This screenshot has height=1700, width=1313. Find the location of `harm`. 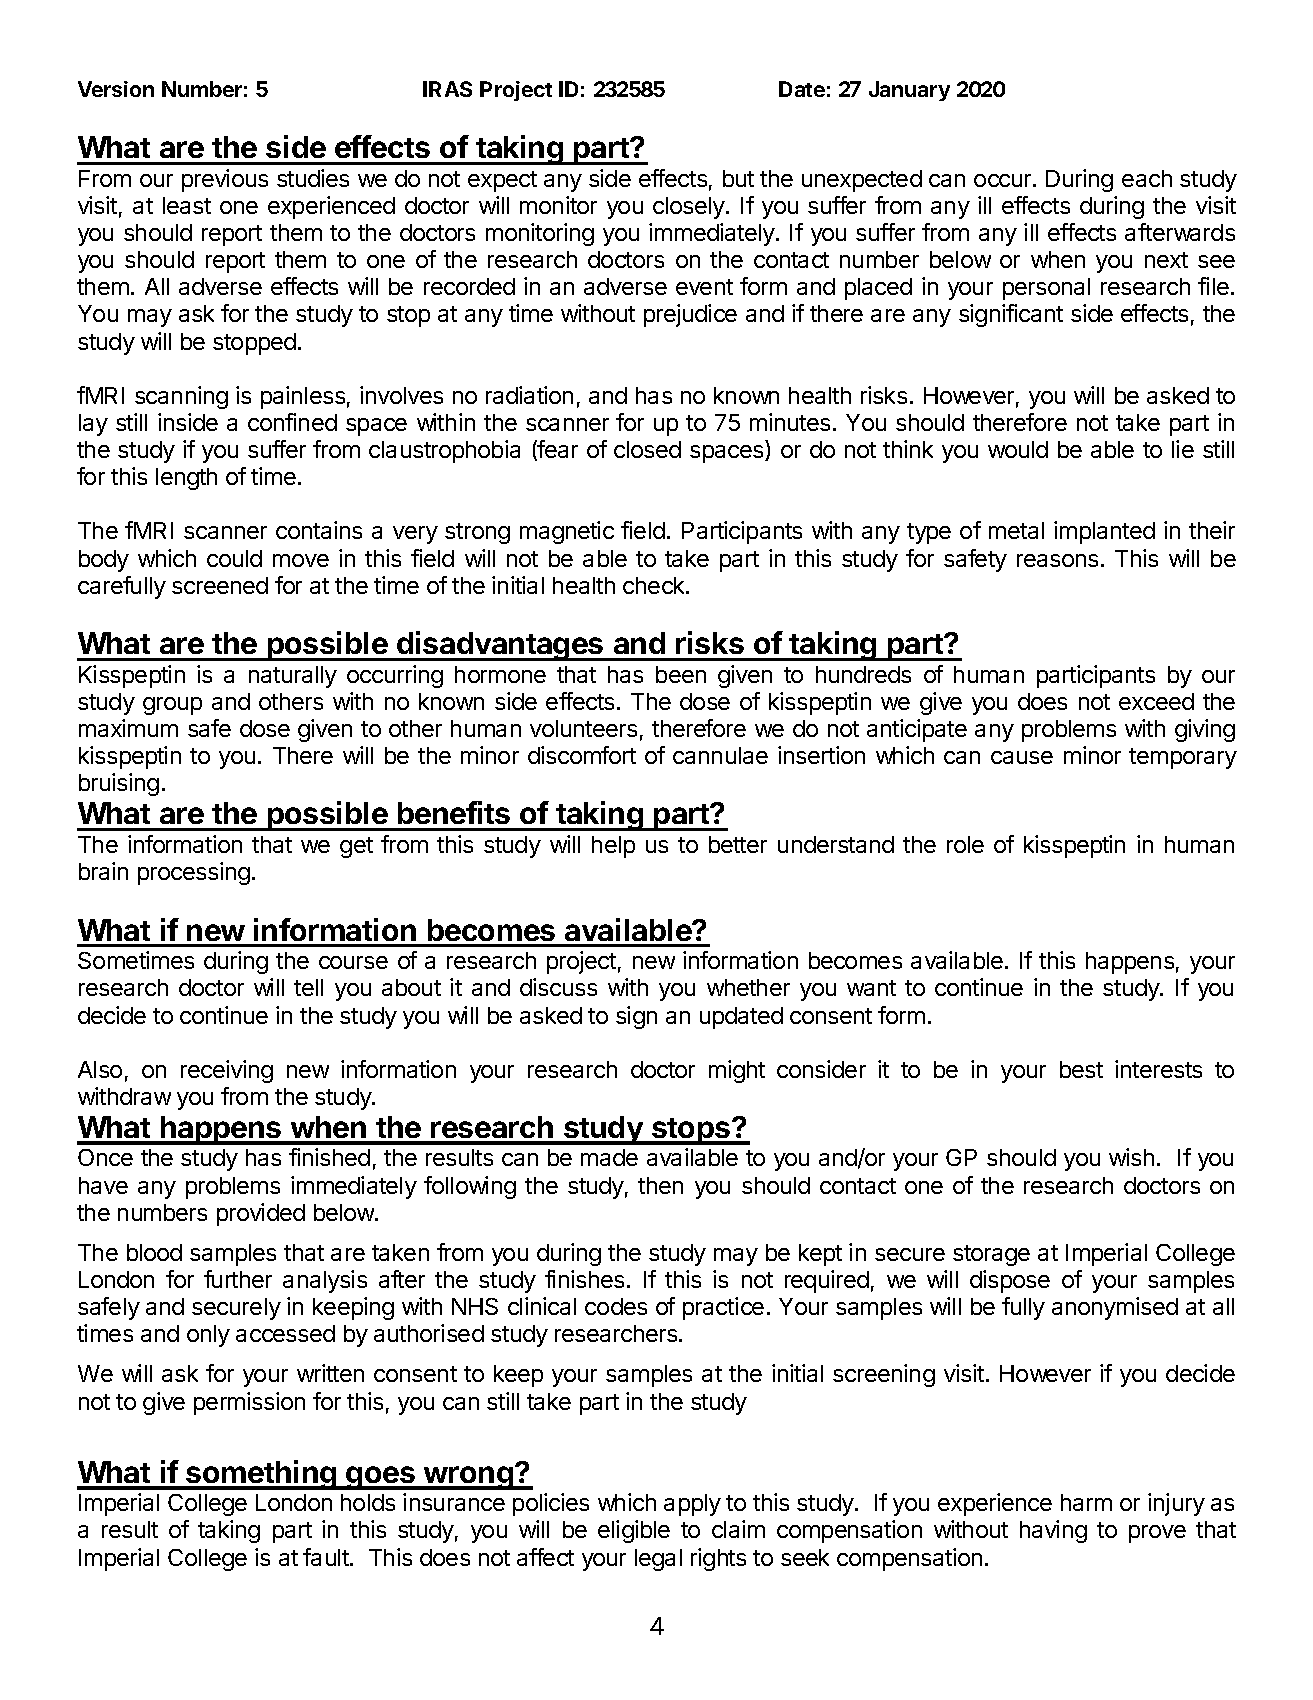

harm is located at coordinates (1086, 1502).
